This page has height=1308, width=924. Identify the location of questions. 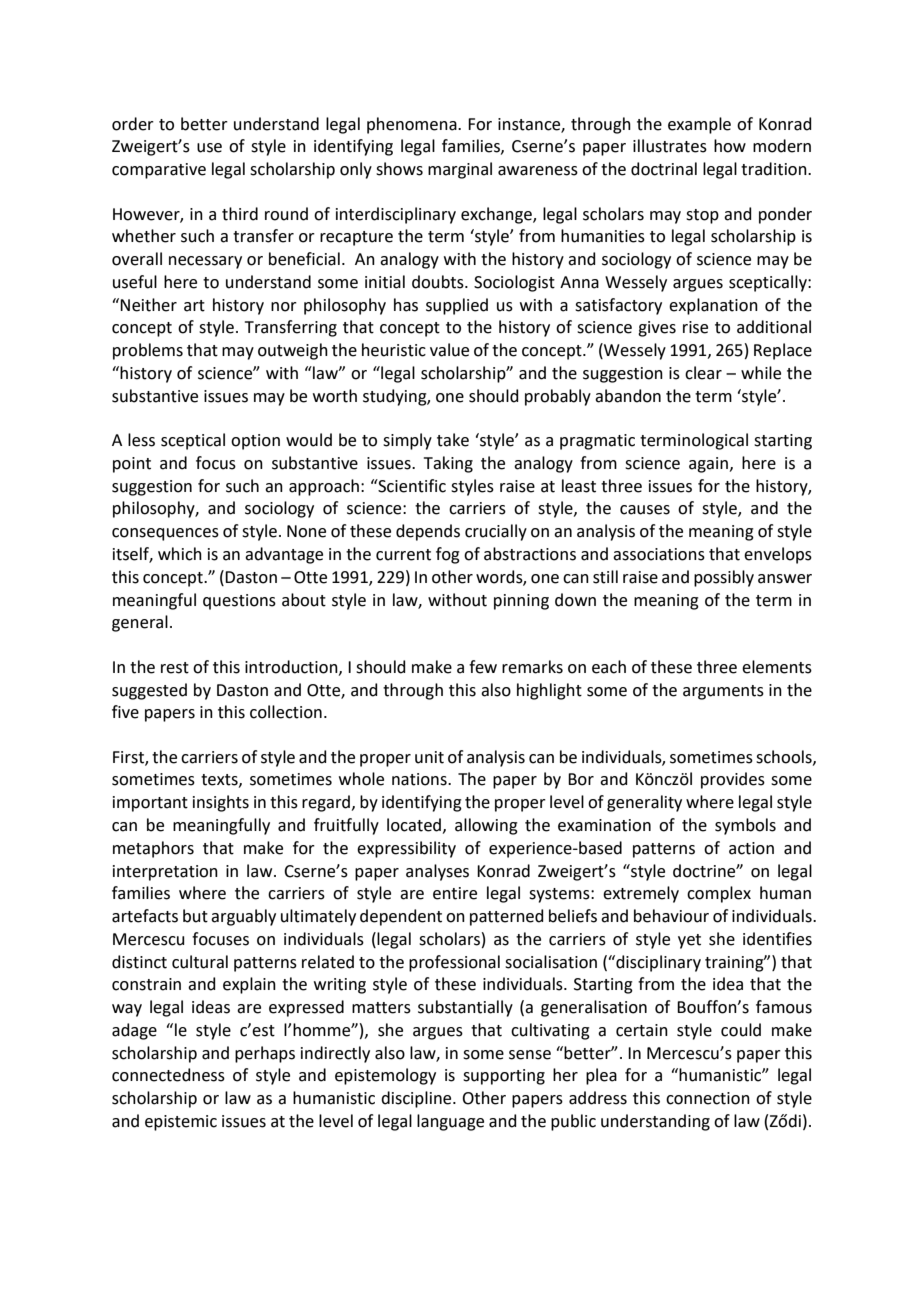
(239, 602).
